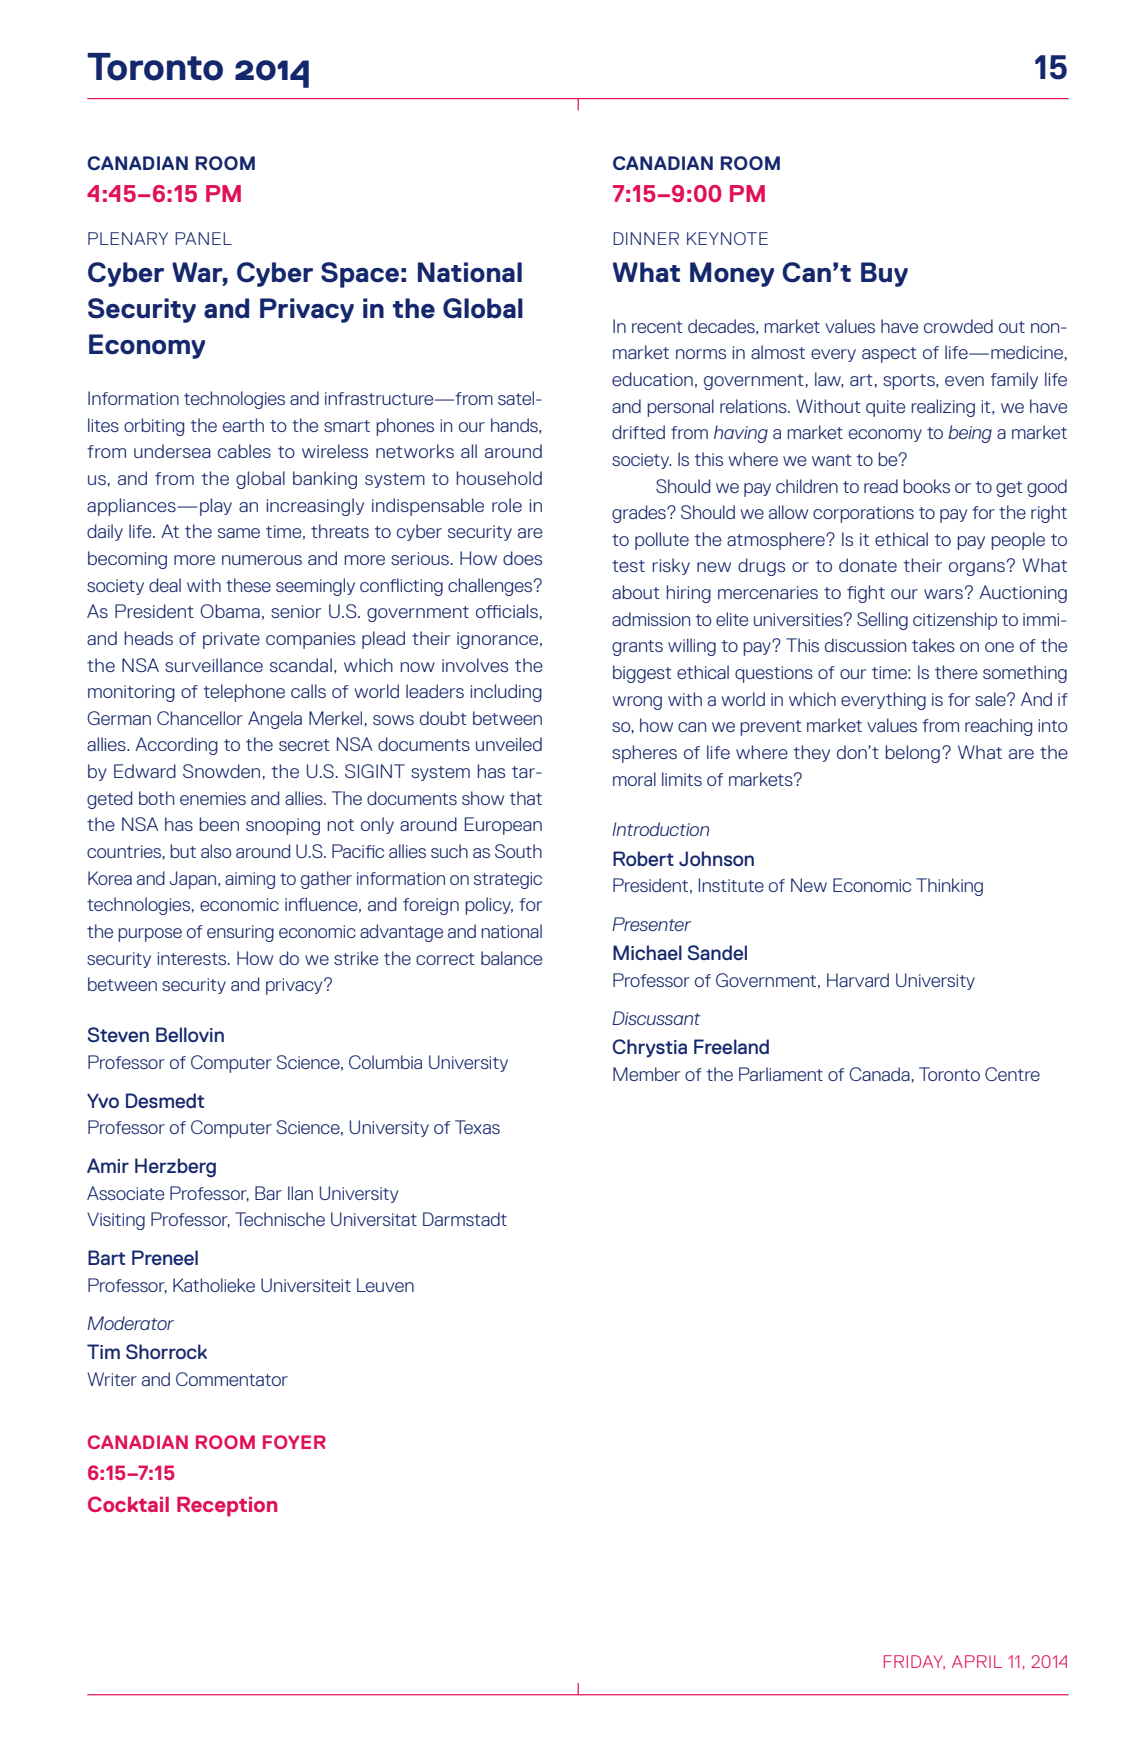 The width and height of the document is (1134, 1744). What do you see at coordinates (879, 1074) in the document?
I see `Canada` at bounding box center [879, 1074].
